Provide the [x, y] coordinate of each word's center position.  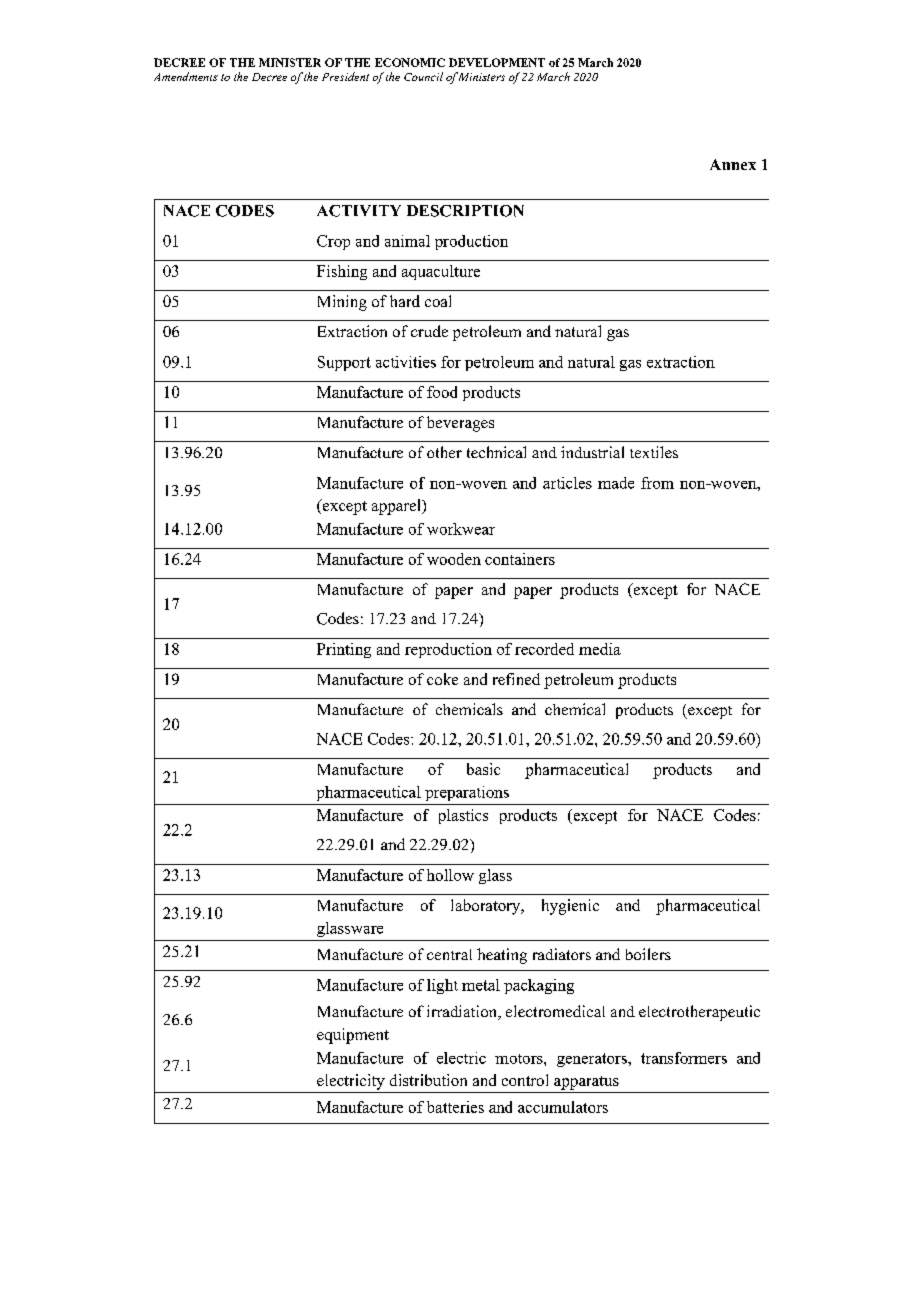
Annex [733, 164]
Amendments [186, 76]
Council [423, 76]
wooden [454, 559]
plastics [463, 816]
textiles [654, 452]
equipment [353, 1036]
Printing [344, 650]
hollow [450, 875]
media [600, 649]
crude [429, 331]
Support [344, 363]
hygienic [570, 907]
